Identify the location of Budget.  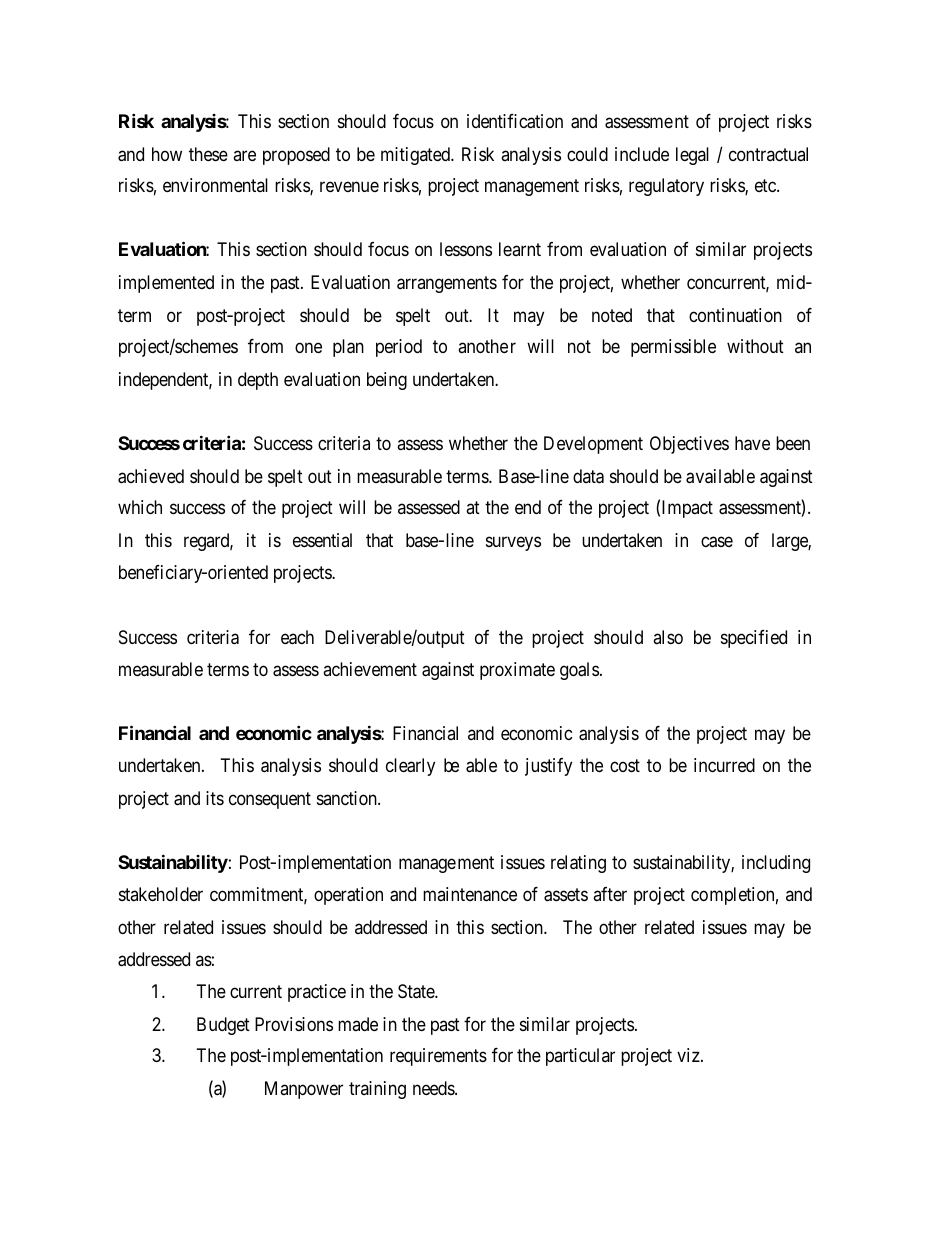
(223, 1026).
